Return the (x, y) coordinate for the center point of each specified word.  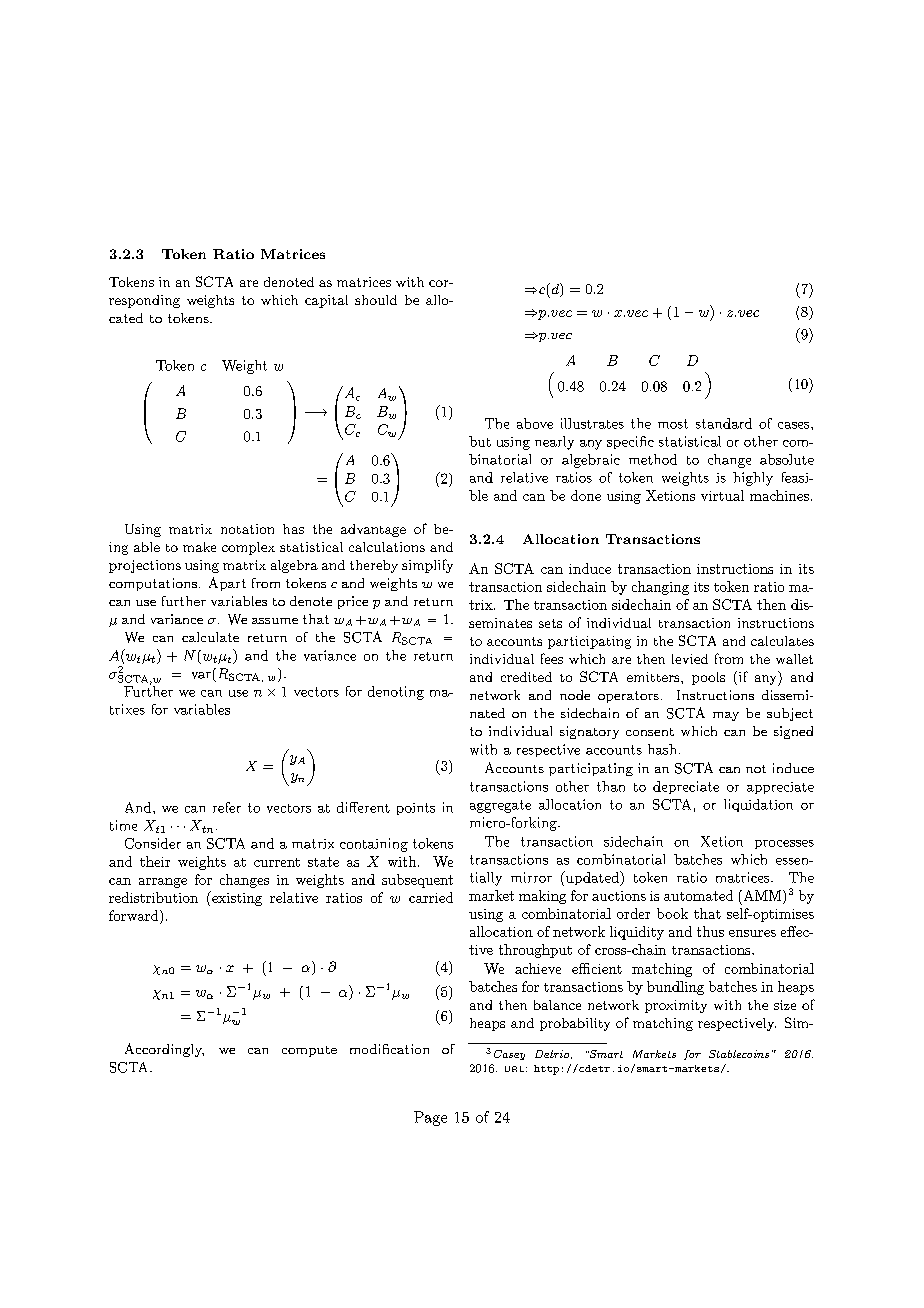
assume (275, 621)
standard (724, 423)
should (376, 300)
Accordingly (164, 1050)
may (726, 716)
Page (430, 1118)
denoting (396, 693)
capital (326, 301)
